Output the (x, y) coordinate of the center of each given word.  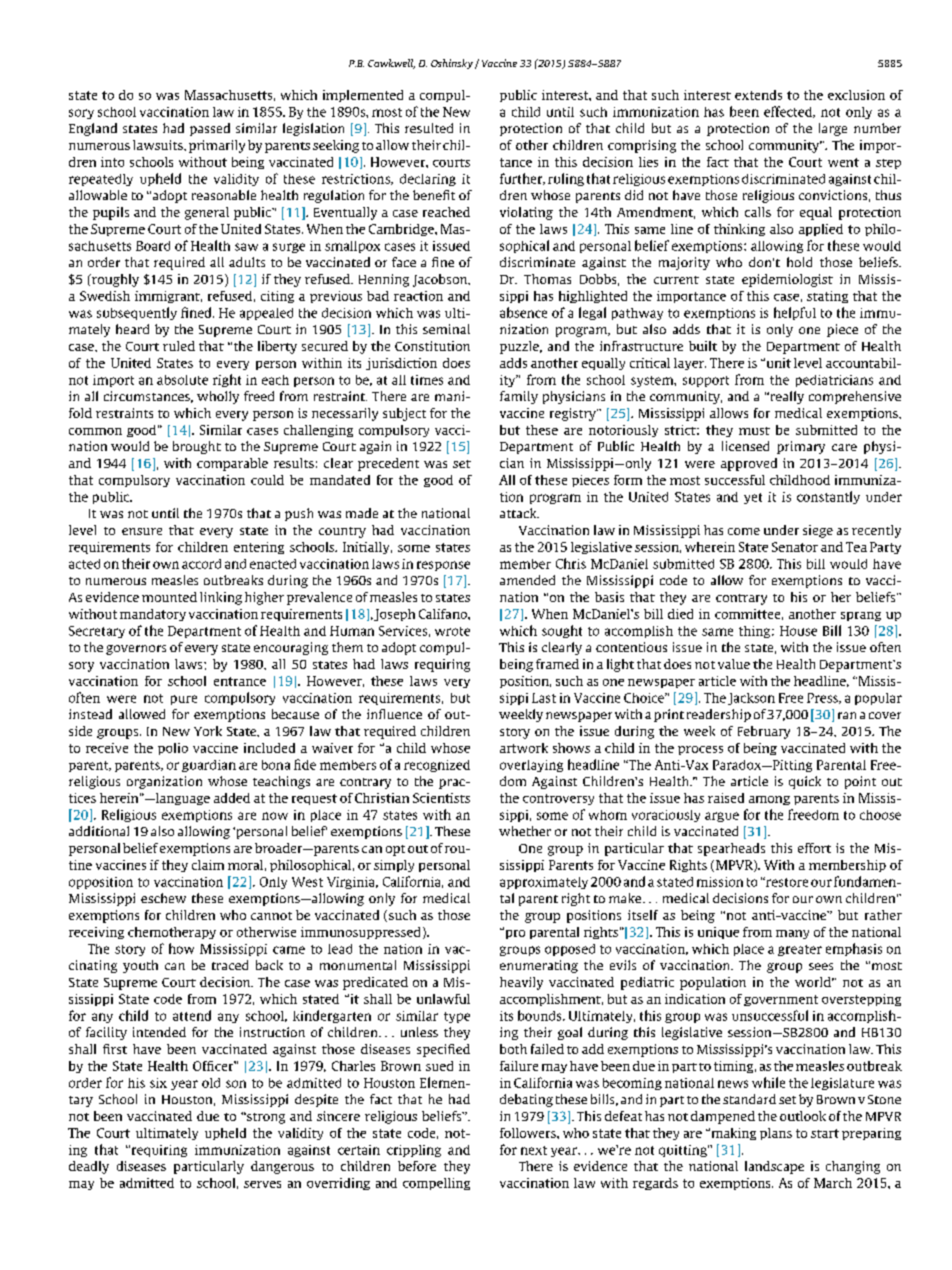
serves (262, 1184)
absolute (182, 380)
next (534, 1150)
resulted (429, 128)
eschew (163, 898)
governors (136, 650)
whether (525, 831)
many (792, 934)
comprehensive (855, 397)
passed (210, 129)
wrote (452, 631)
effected (789, 112)
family (519, 397)
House (798, 631)
